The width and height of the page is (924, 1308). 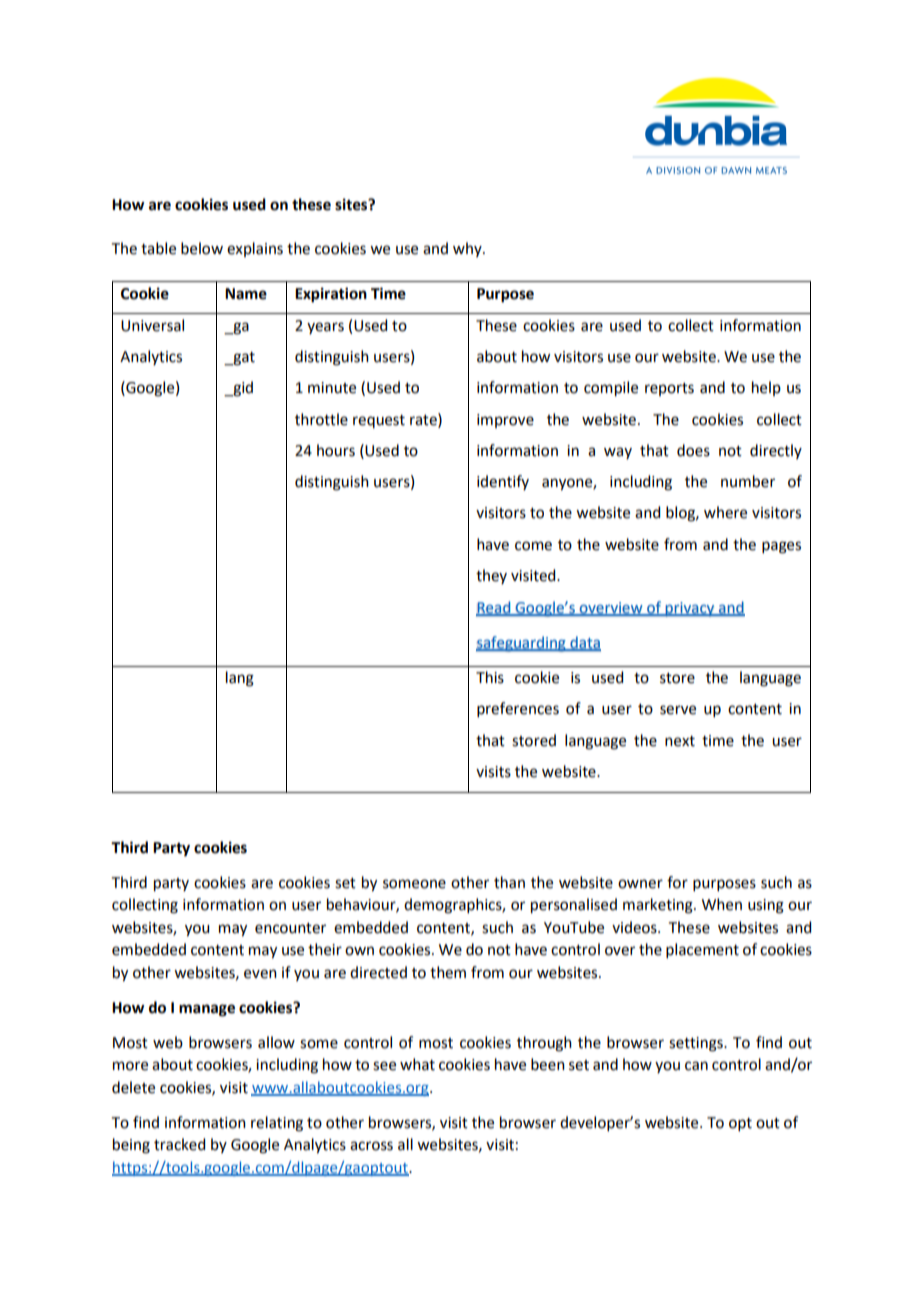 I want to click on below, so click(x=202, y=248).
